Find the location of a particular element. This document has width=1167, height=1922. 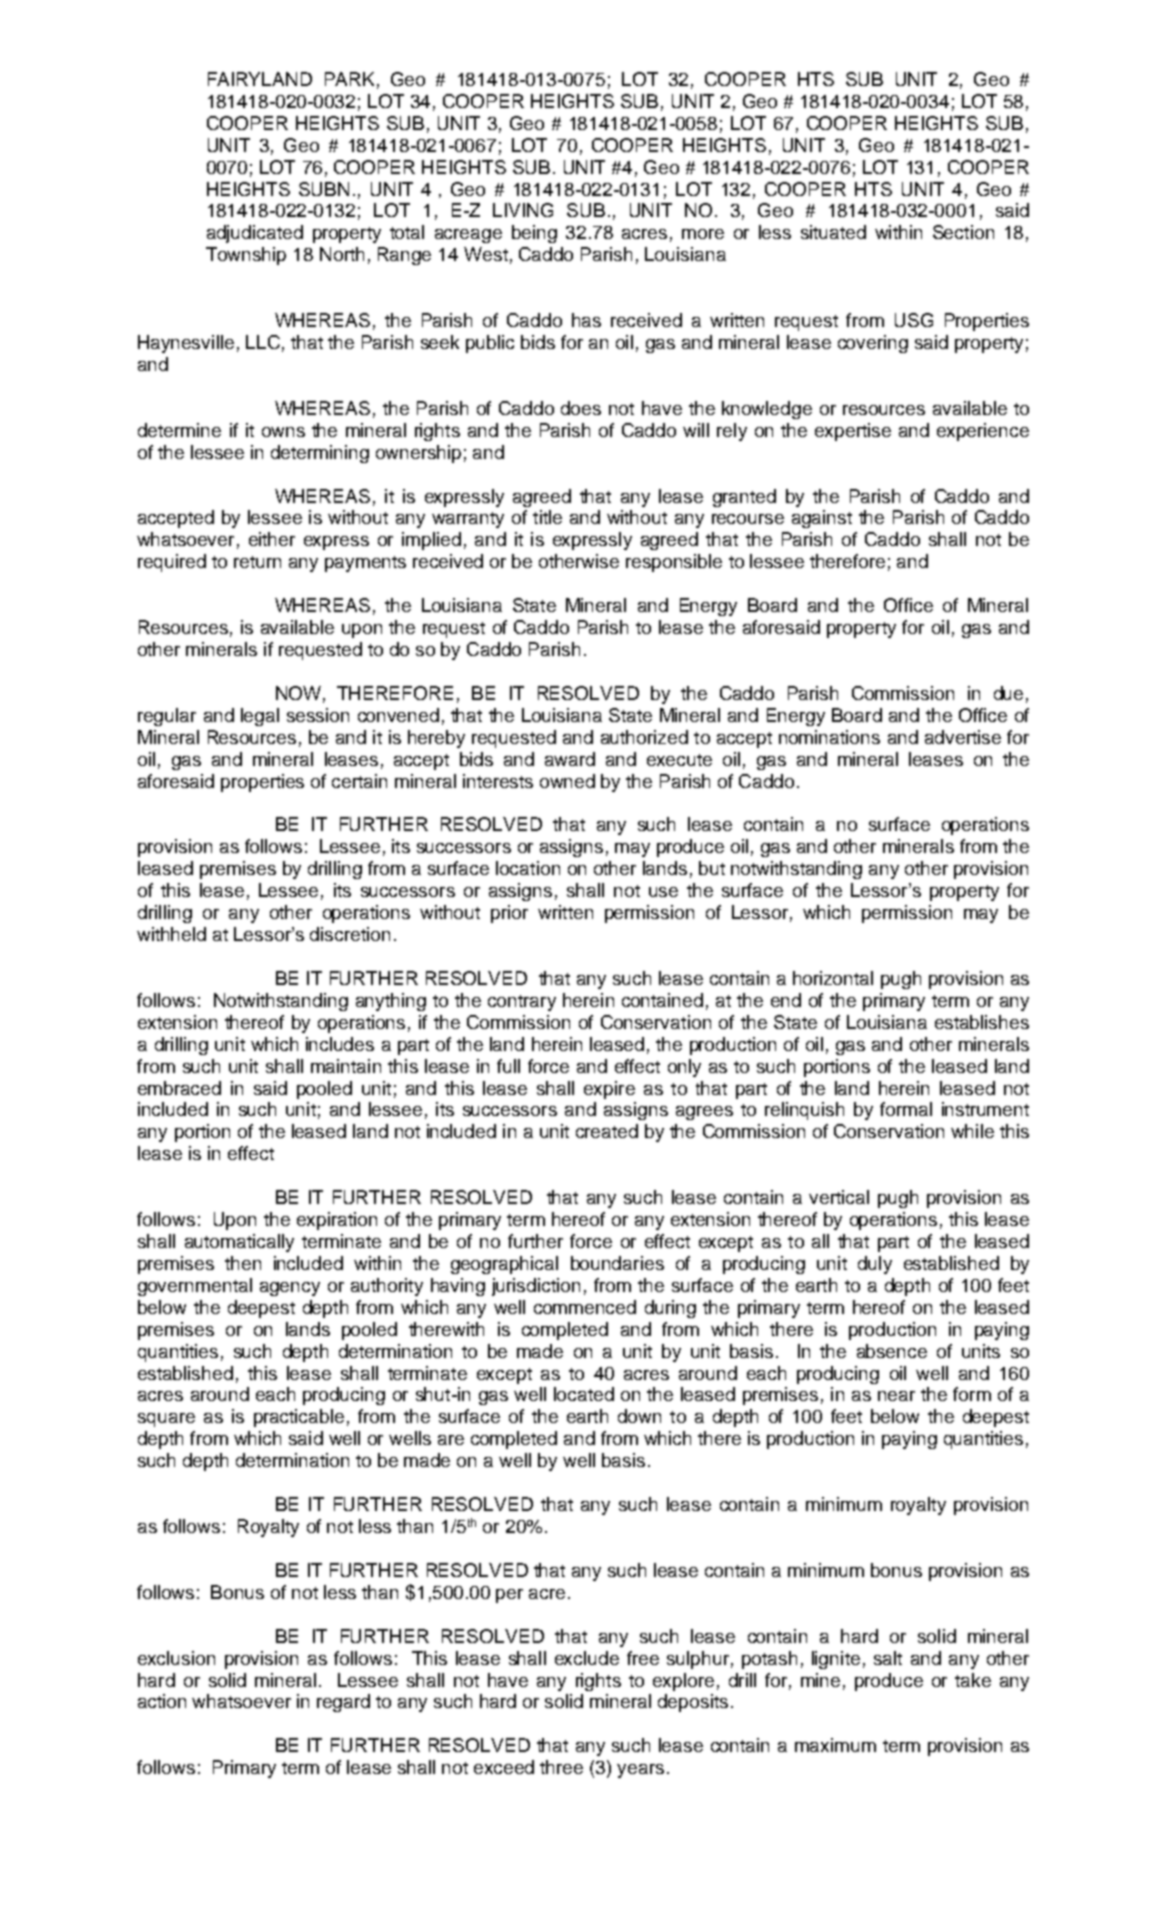

LIVING is located at coordinates (523, 210).
